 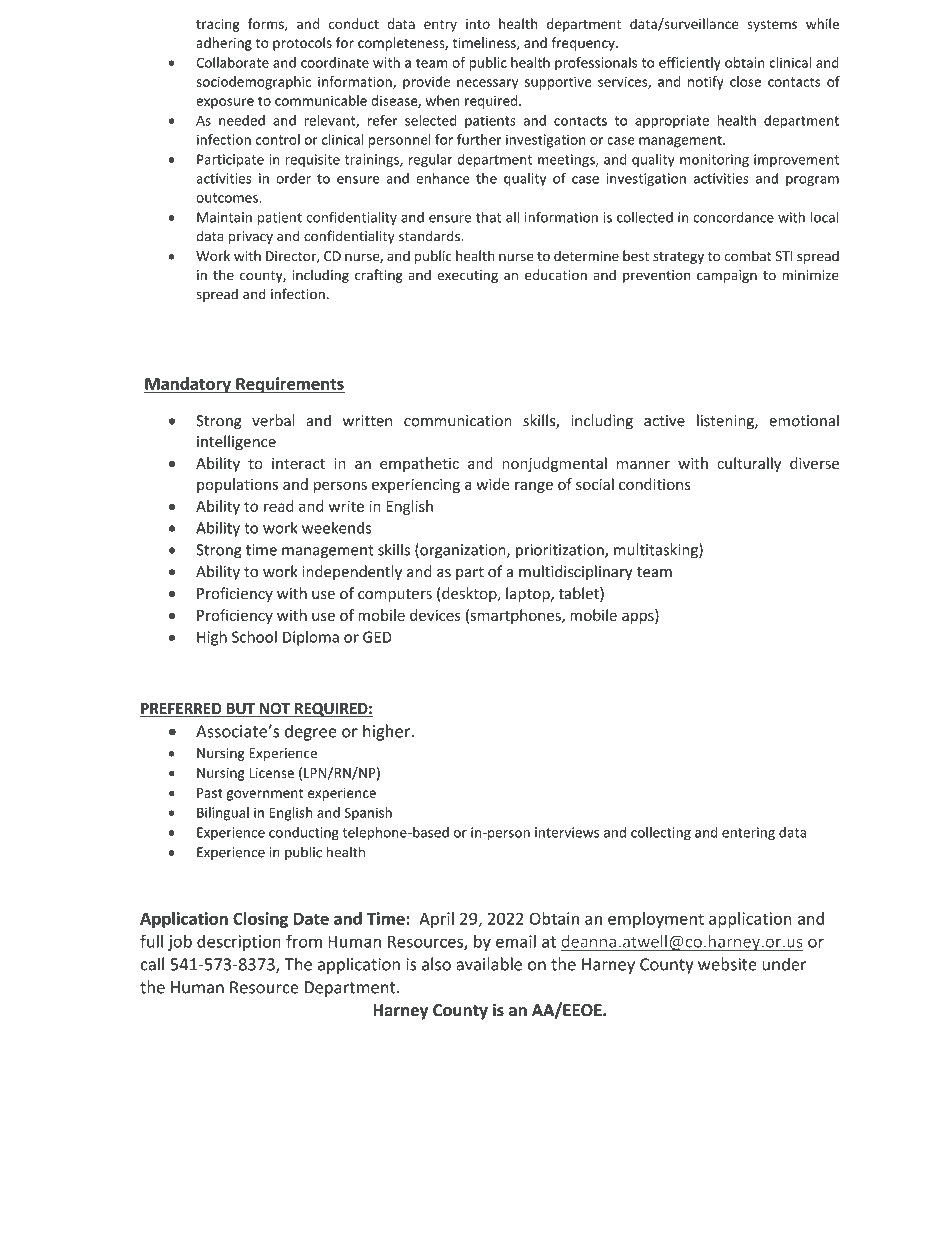 What do you see at coordinates (254, 637) in the screenshot?
I see `School` at bounding box center [254, 637].
